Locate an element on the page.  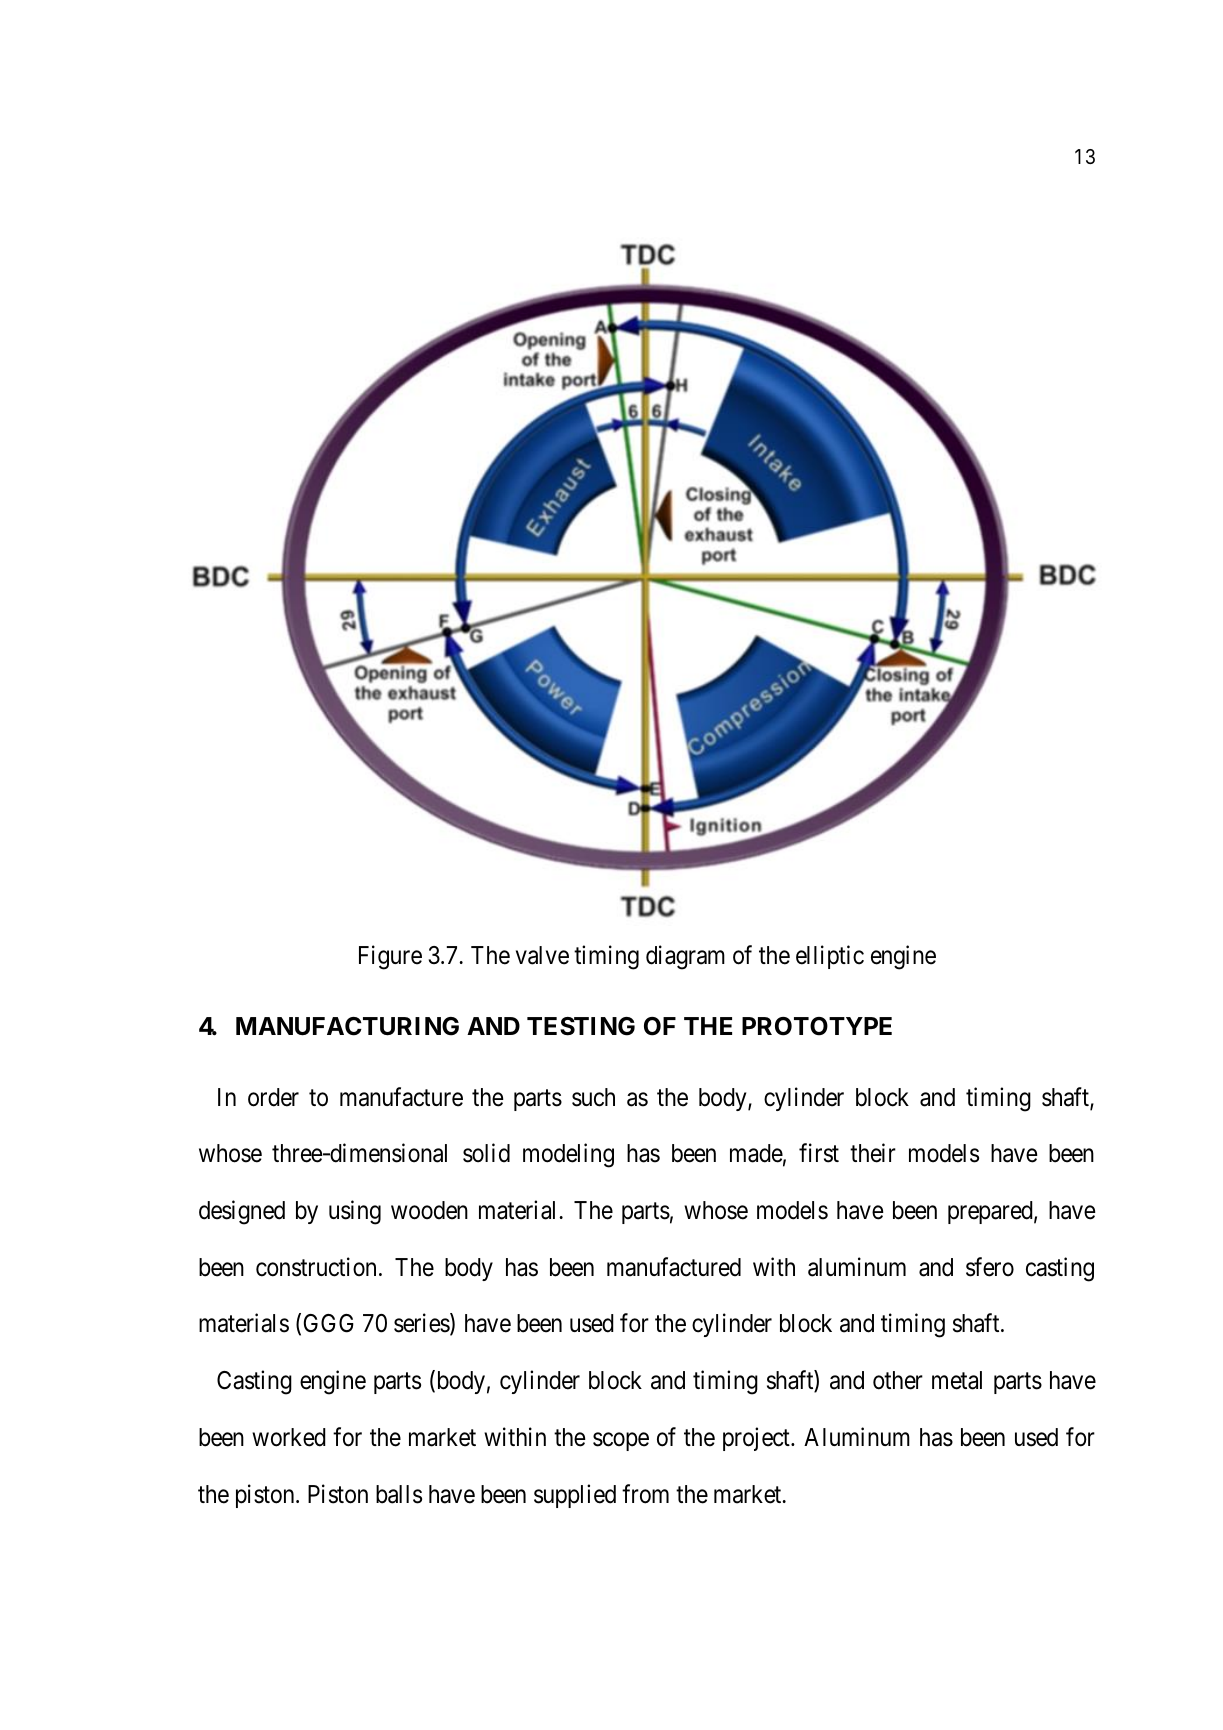
first is located at coordinates (819, 1153).
